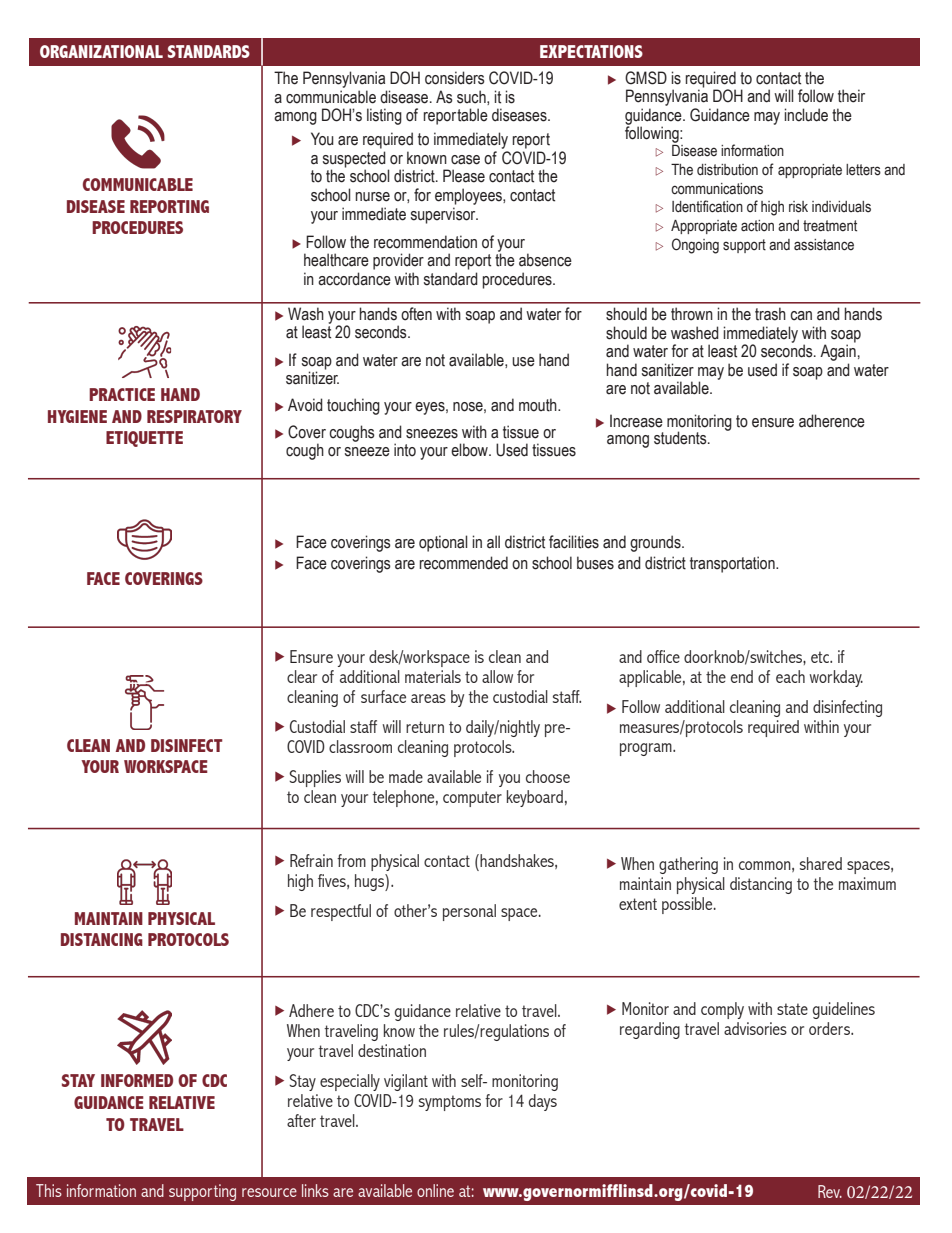 The image size is (952, 1233). Describe the element at coordinates (435, 1190) in the screenshot. I see `online` at that location.
